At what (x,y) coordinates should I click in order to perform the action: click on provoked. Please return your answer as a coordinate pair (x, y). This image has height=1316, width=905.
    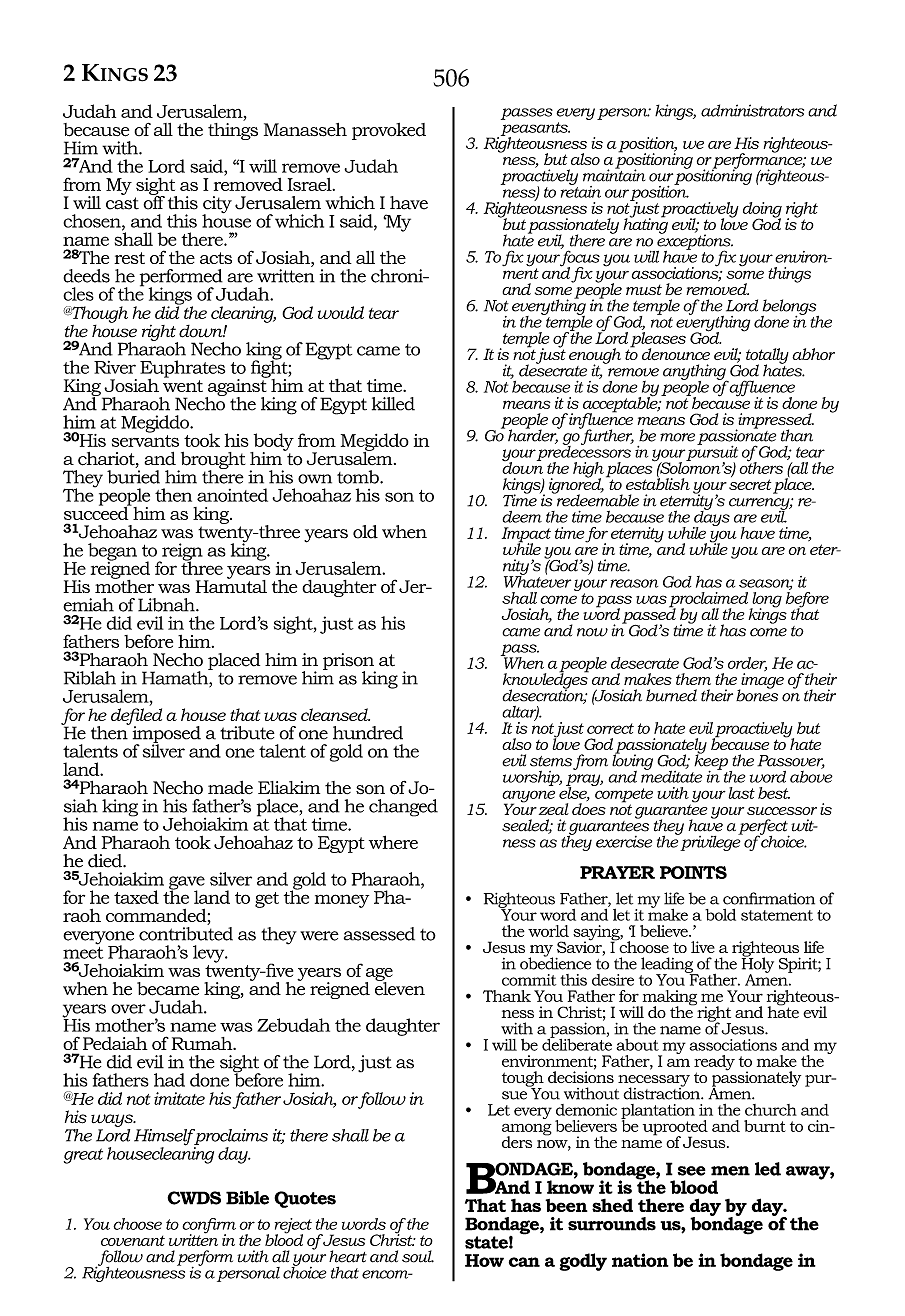
    Looking at the image, I should click on (389, 131).
